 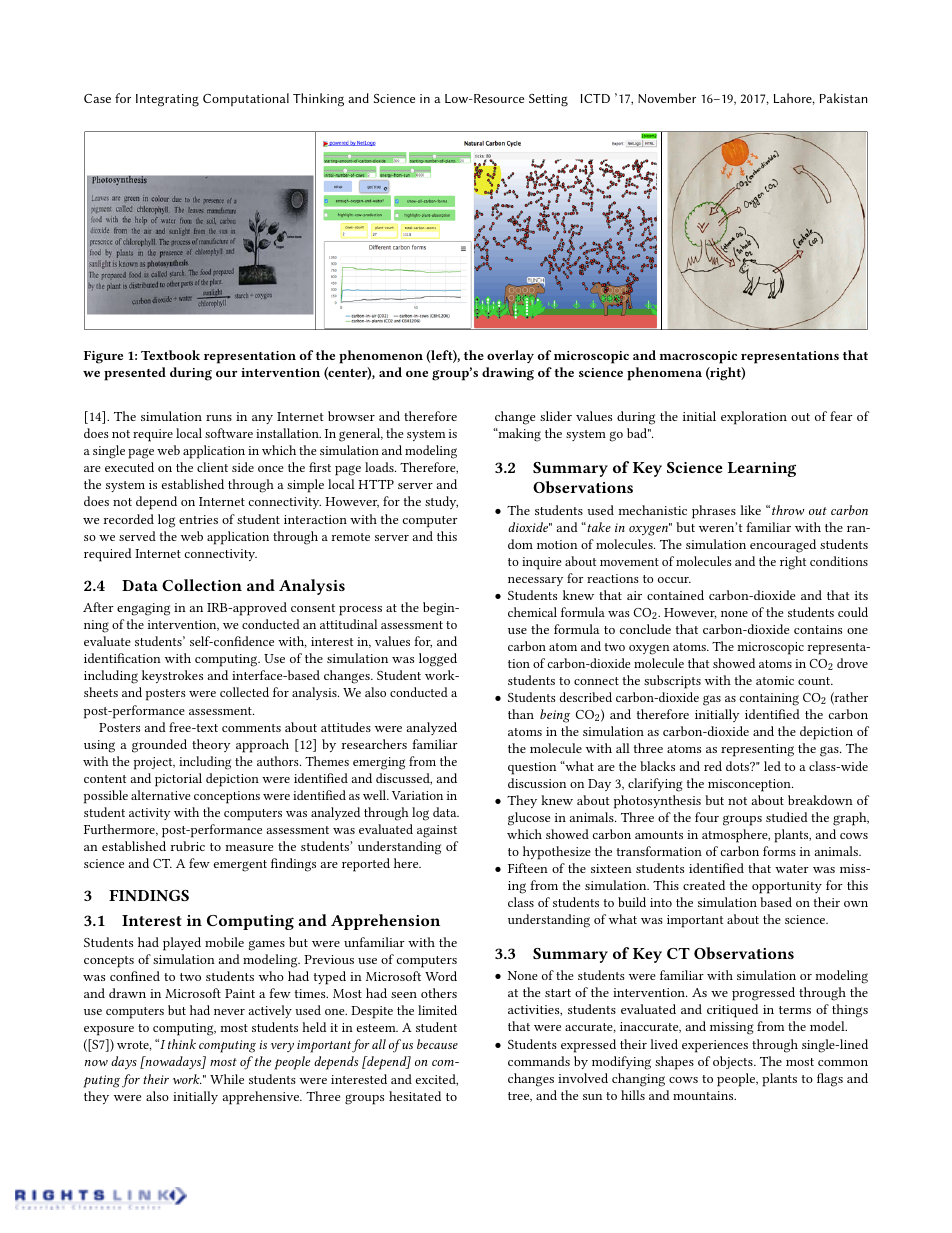 I want to click on While, so click(x=227, y=1079).
